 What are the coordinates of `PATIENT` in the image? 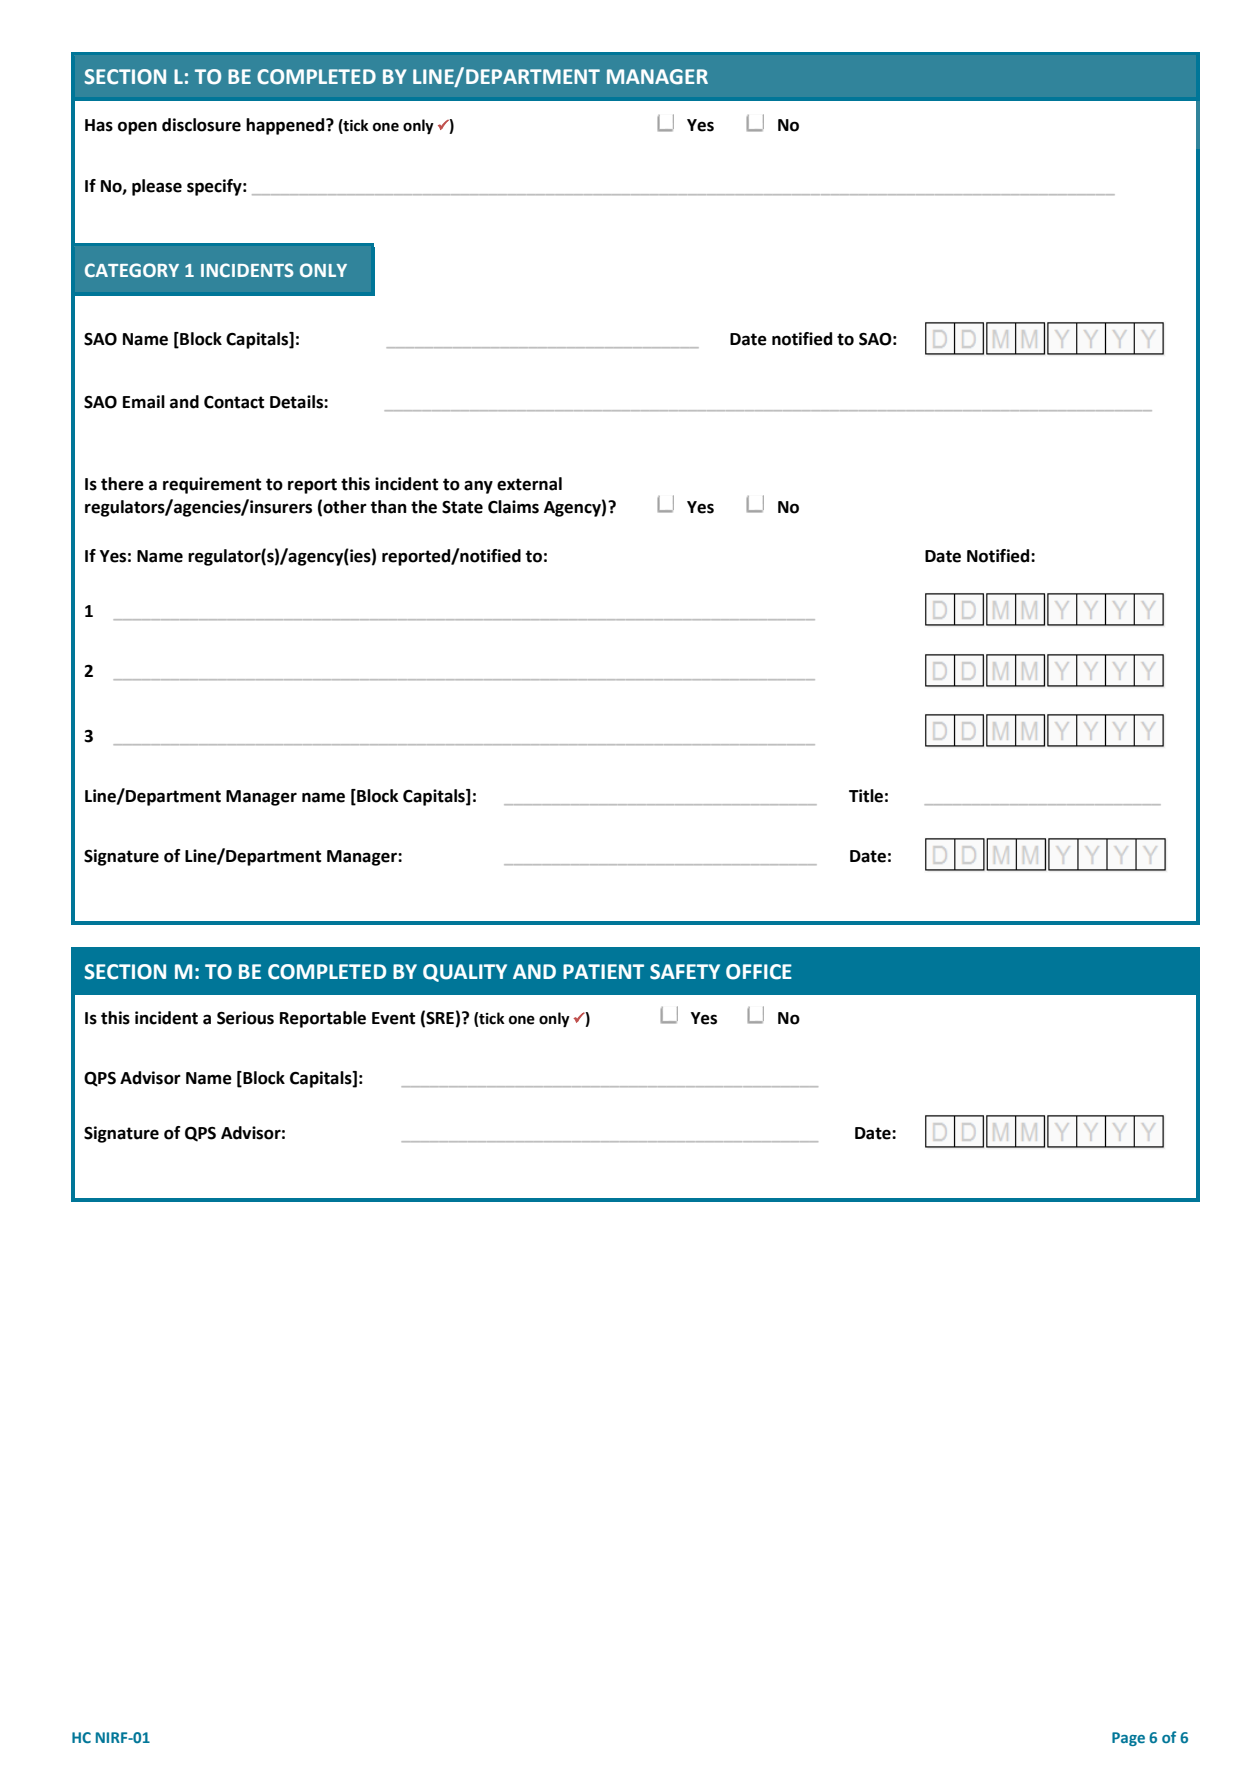 It's located at (603, 971).
